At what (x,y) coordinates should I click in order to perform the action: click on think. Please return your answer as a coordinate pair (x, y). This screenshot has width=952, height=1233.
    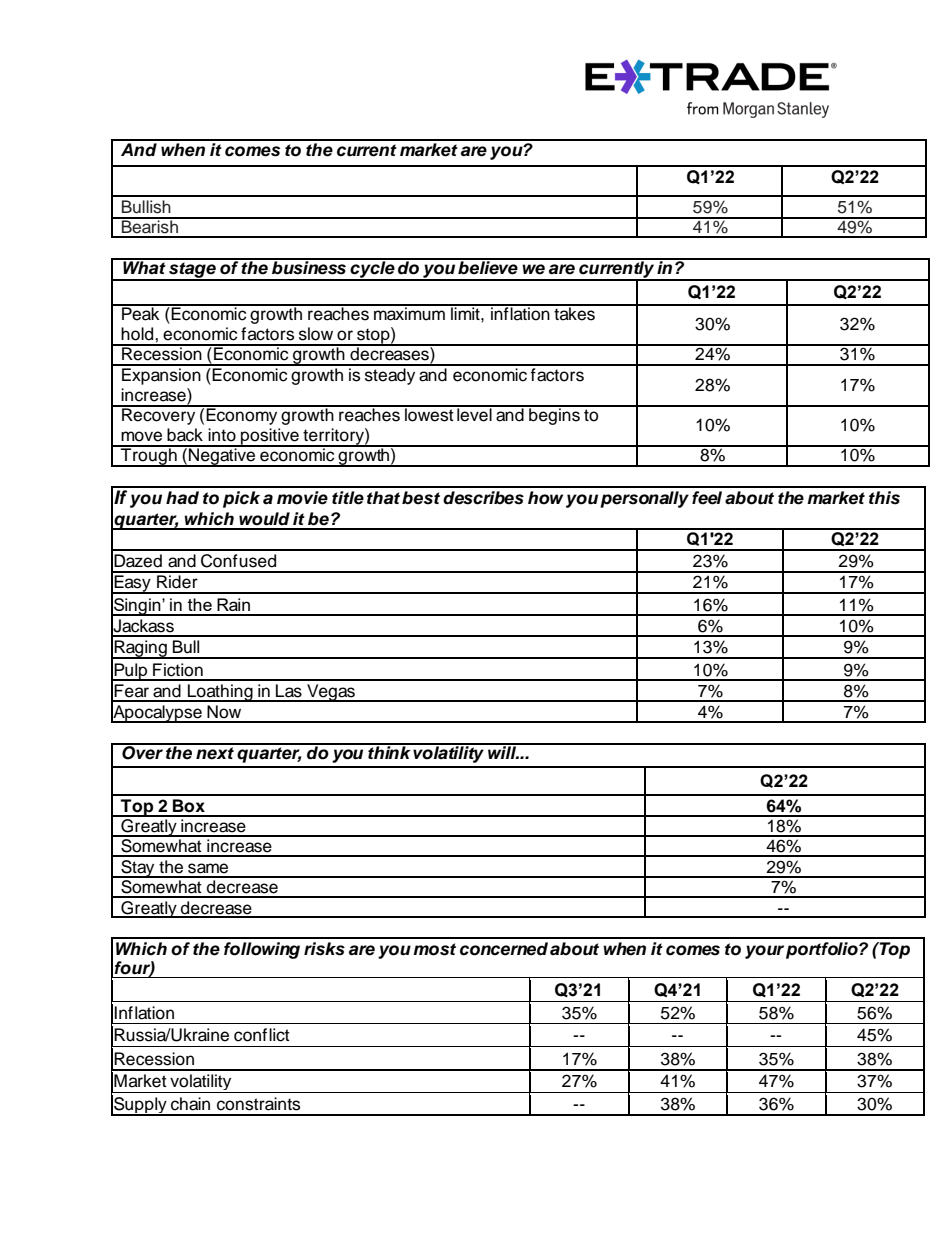
    Looking at the image, I should click on (389, 751).
